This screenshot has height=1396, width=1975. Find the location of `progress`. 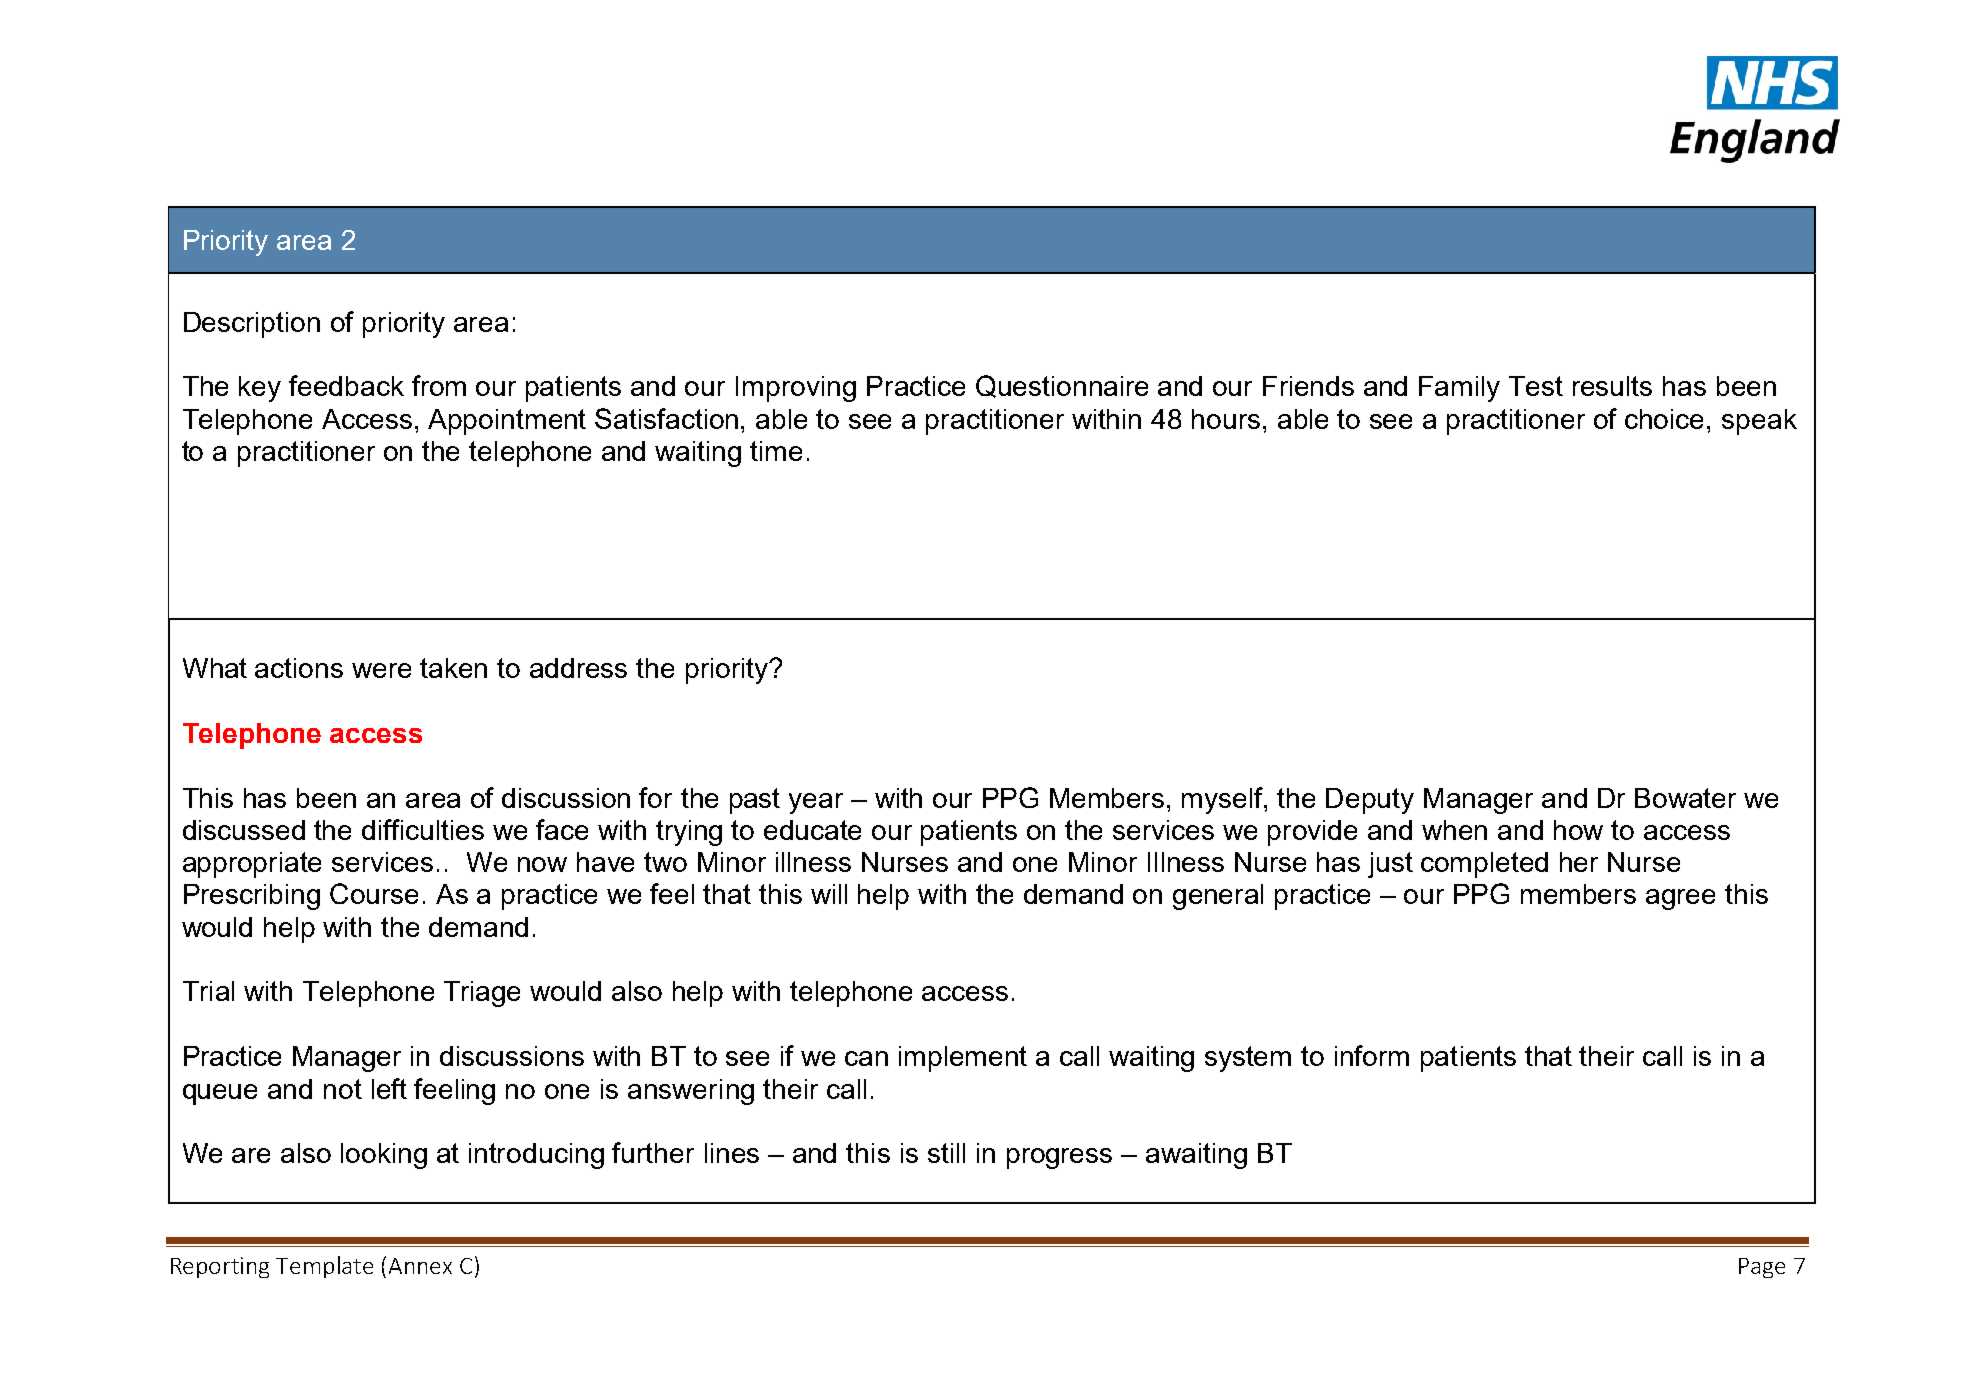

progress is located at coordinates (1059, 1158).
